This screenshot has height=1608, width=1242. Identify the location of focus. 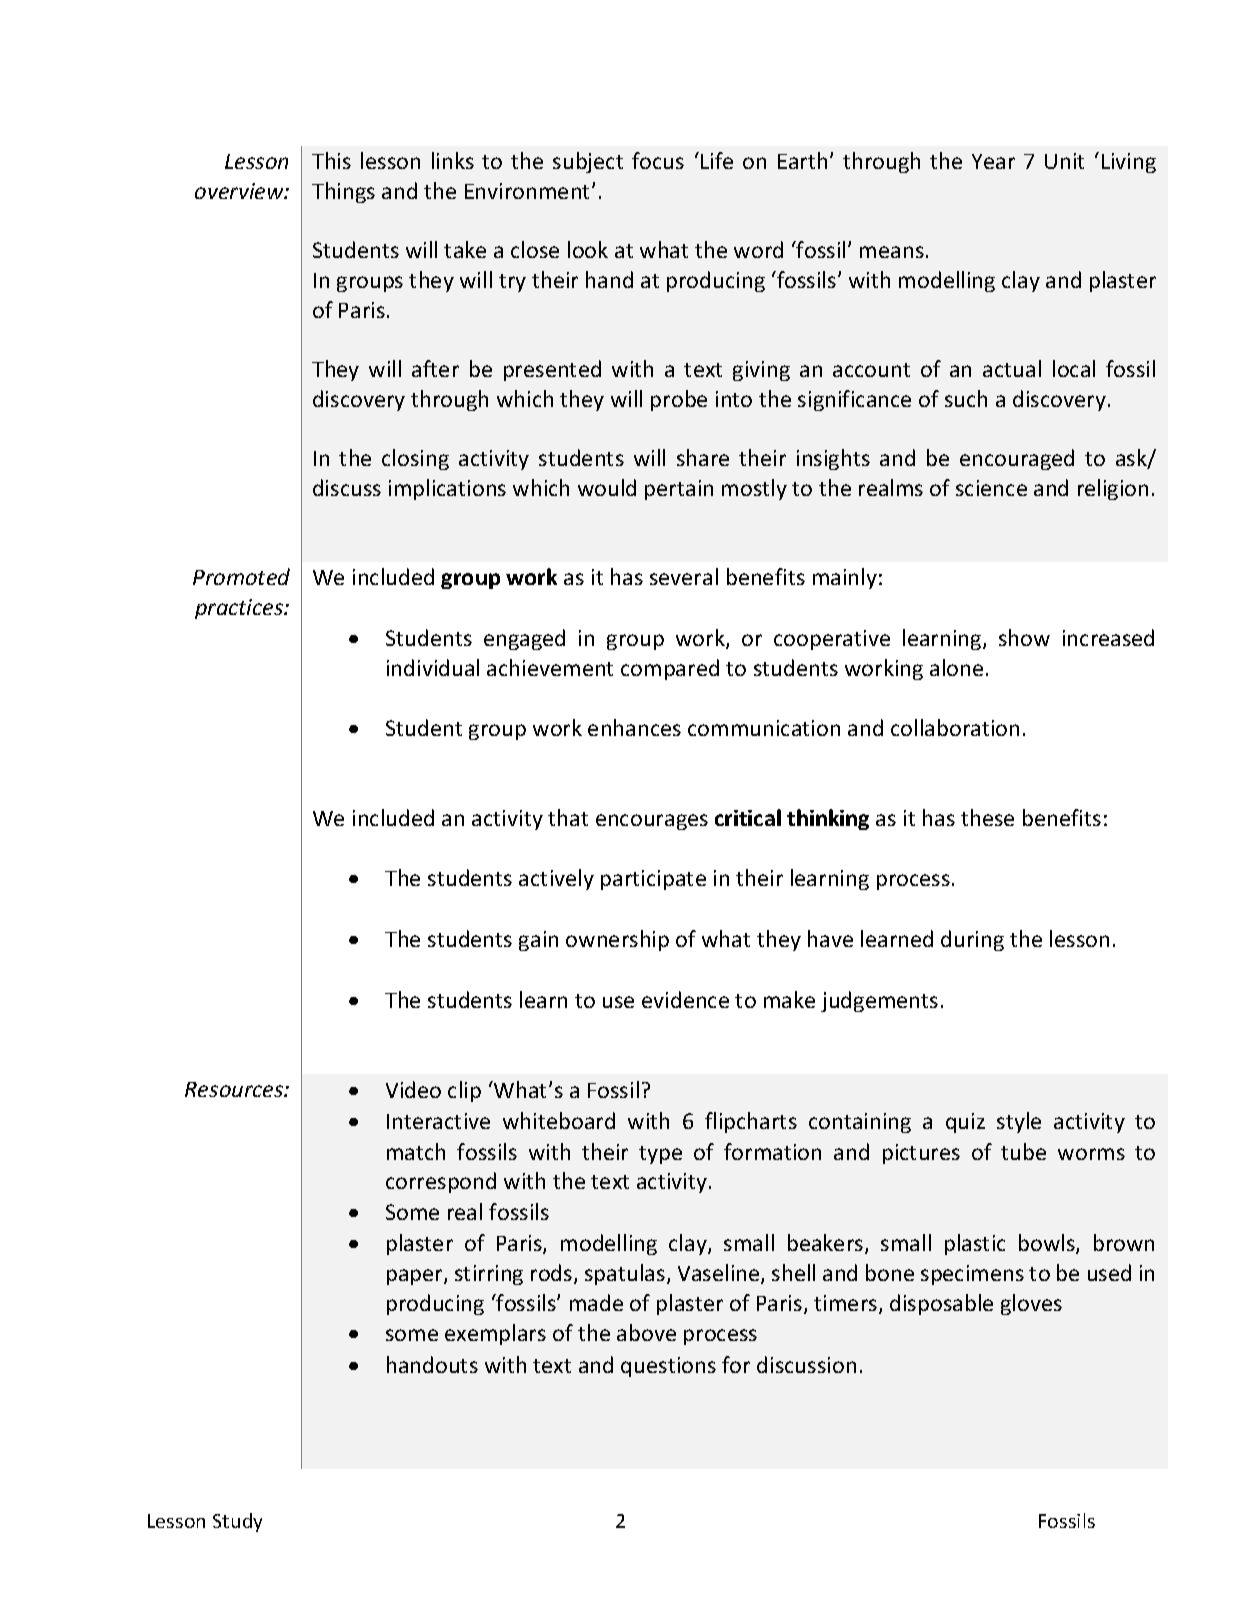
(658, 160).
